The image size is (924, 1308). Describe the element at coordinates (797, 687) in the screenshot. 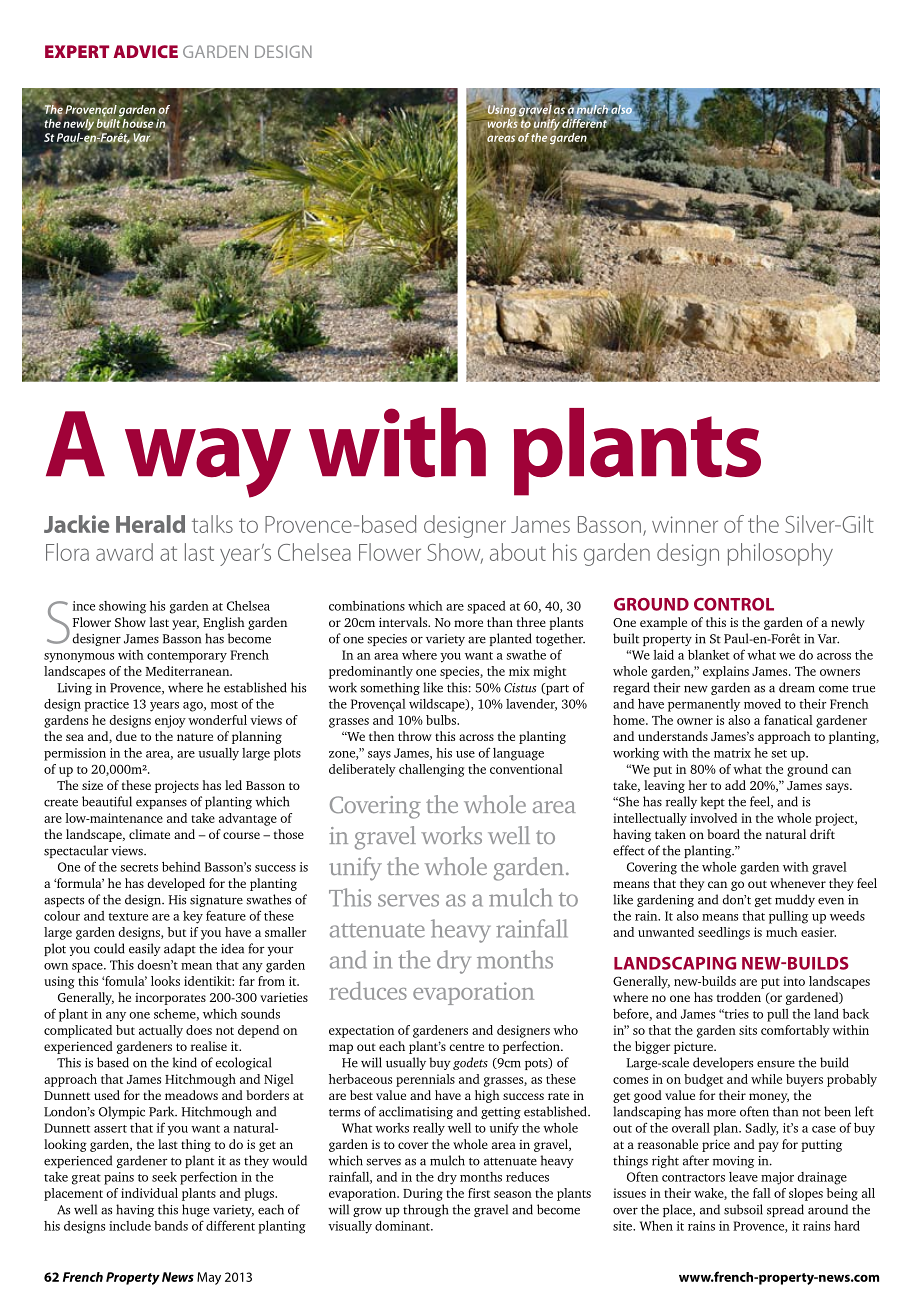

I see `dream` at that location.
